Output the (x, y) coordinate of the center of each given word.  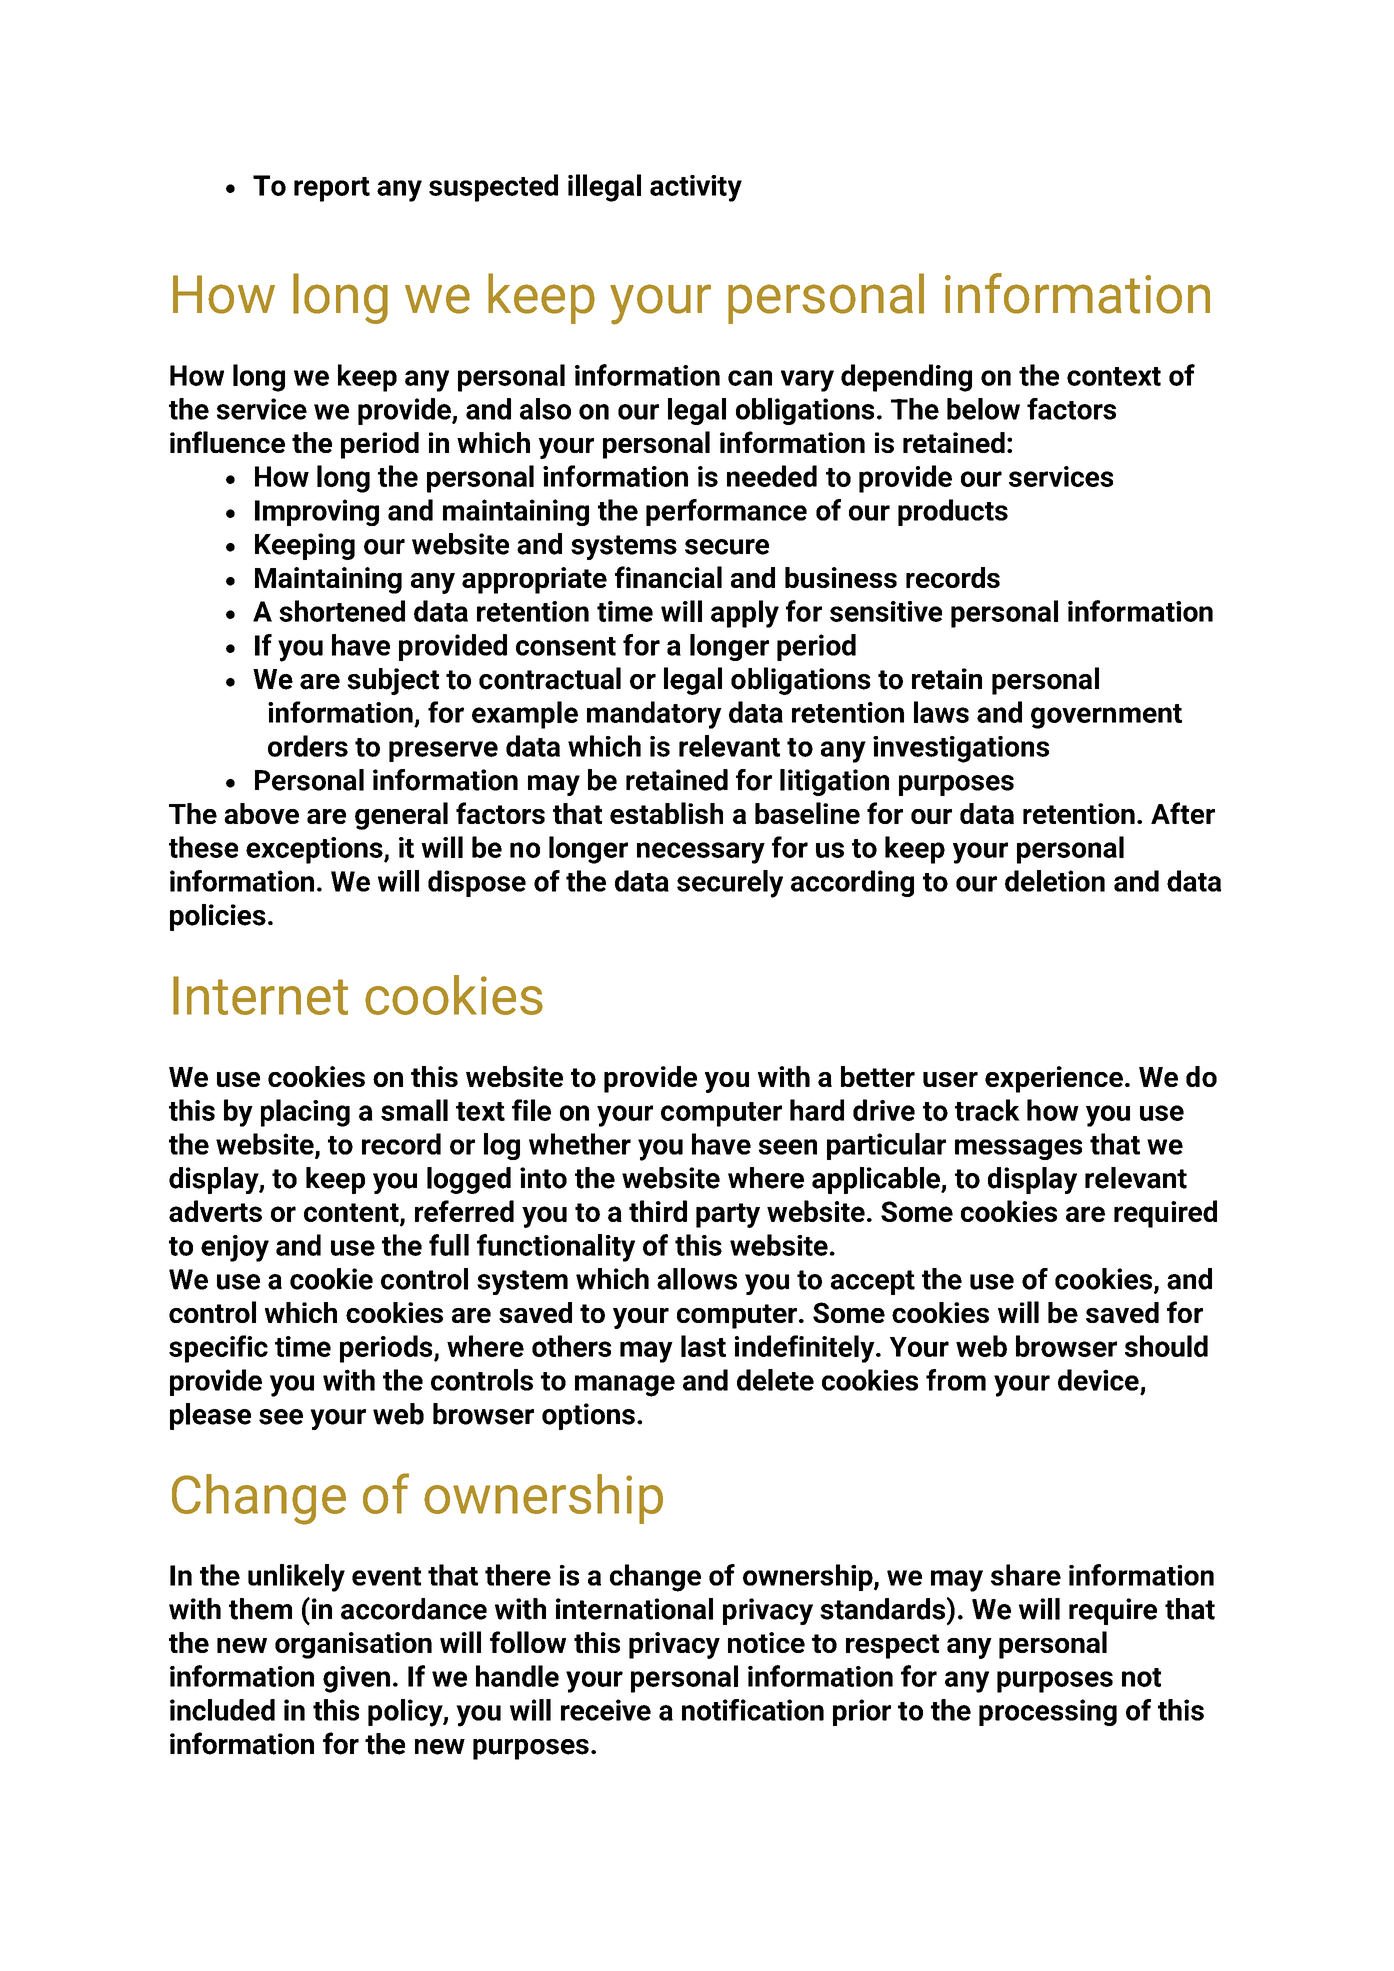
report (332, 189)
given (356, 1679)
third (658, 1211)
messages (1018, 1149)
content (352, 1214)
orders (308, 746)
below (983, 409)
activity (696, 188)
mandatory (654, 715)
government (1106, 716)
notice (766, 1642)
